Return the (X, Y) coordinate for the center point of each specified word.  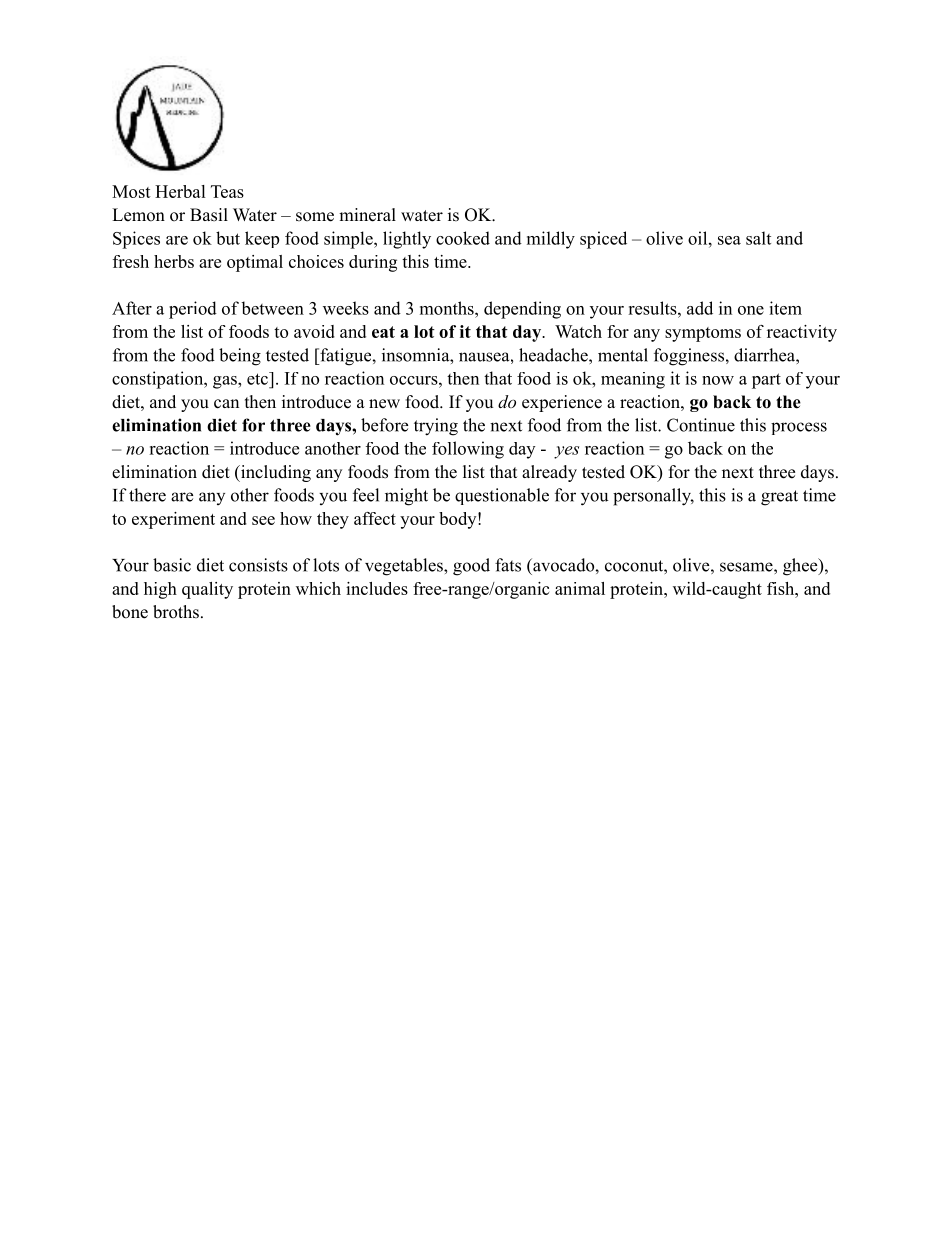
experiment (173, 520)
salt (758, 238)
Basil (209, 215)
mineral (367, 215)
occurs (415, 380)
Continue (701, 425)
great (779, 498)
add (700, 308)
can (226, 404)
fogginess (689, 357)
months (448, 308)
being (240, 357)
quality (207, 590)
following (468, 450)
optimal (255, 263)
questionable (502, 496)
